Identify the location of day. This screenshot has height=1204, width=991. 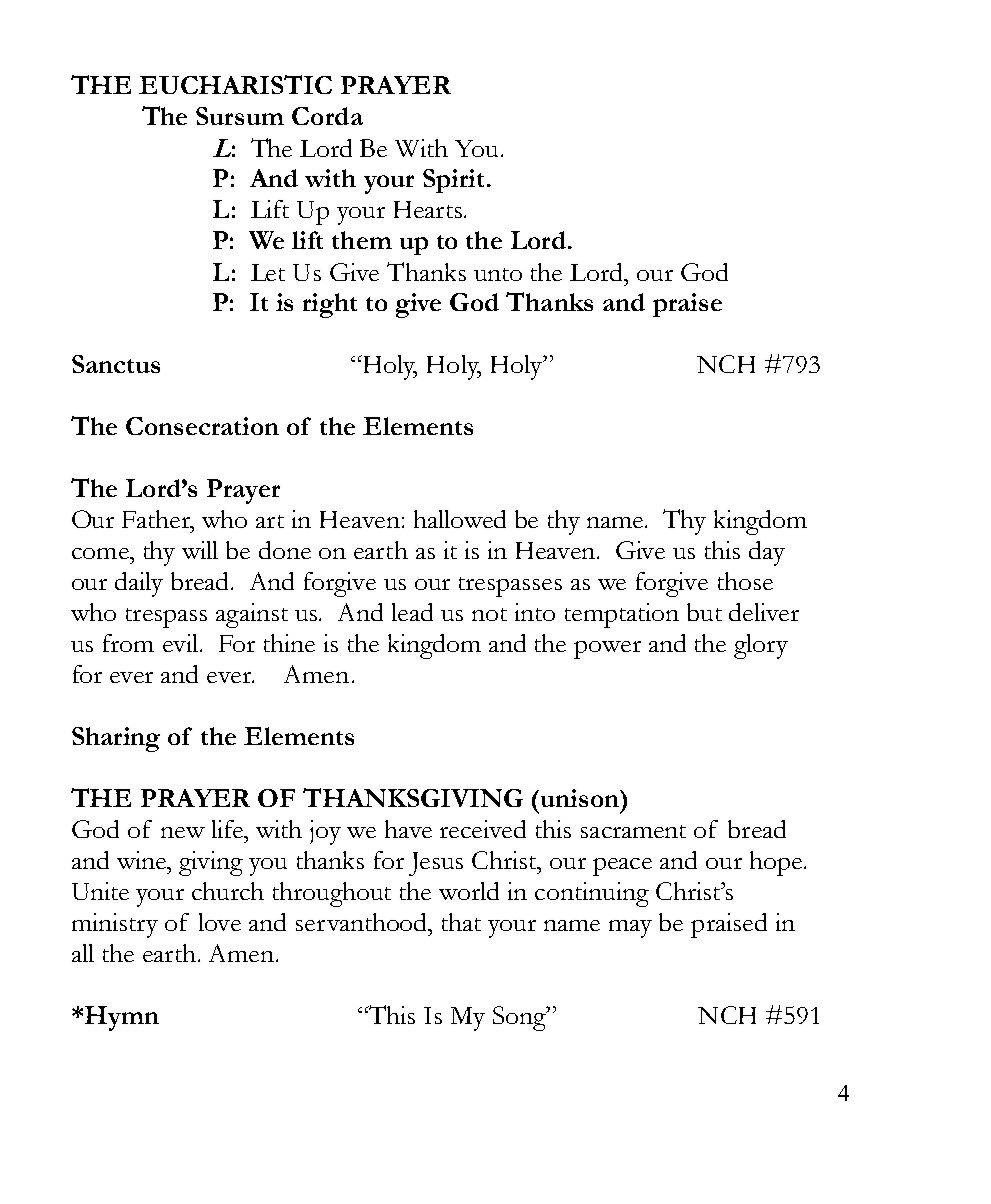
(767, 553).
